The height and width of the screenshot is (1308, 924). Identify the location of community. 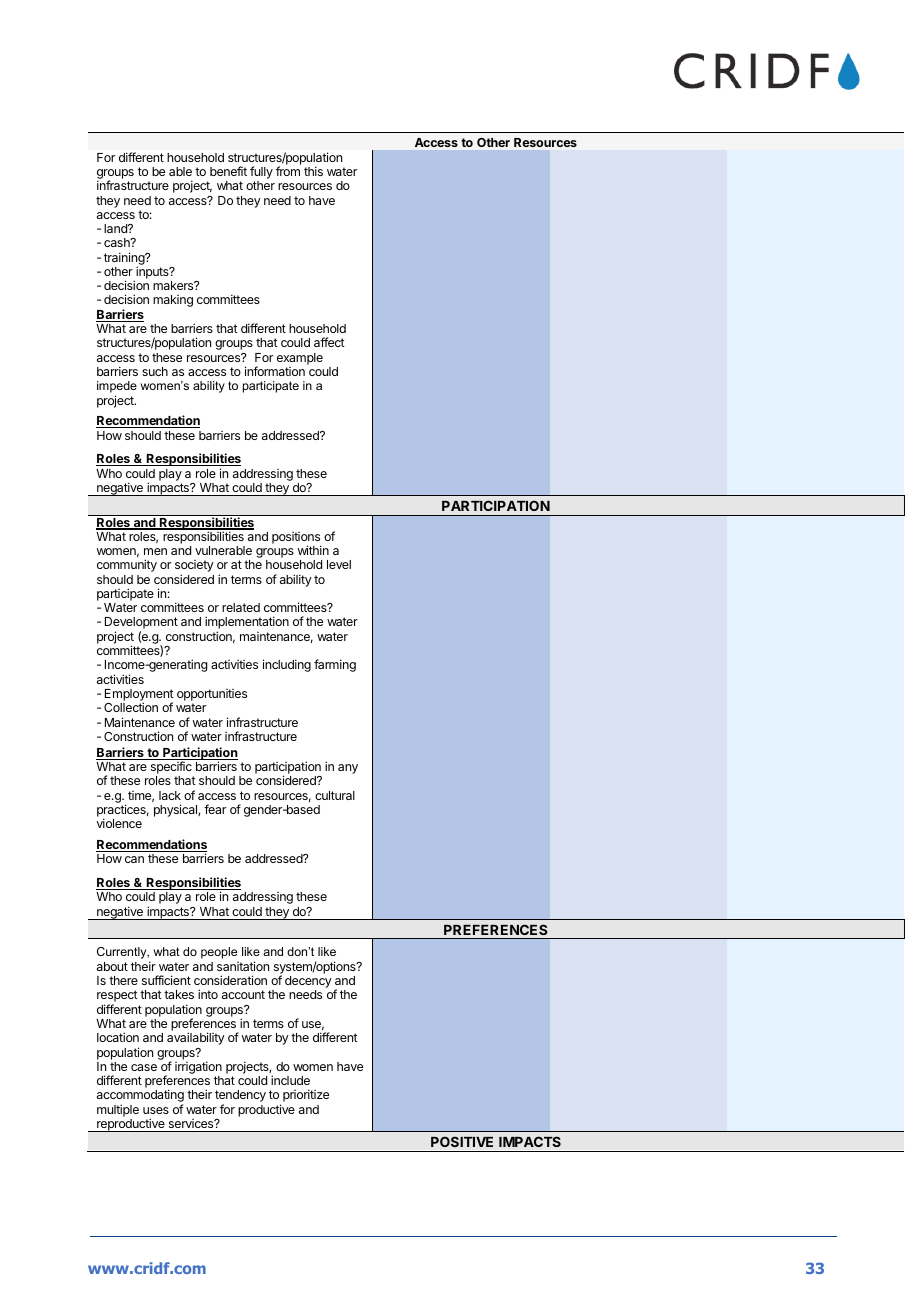
(127, 565).
